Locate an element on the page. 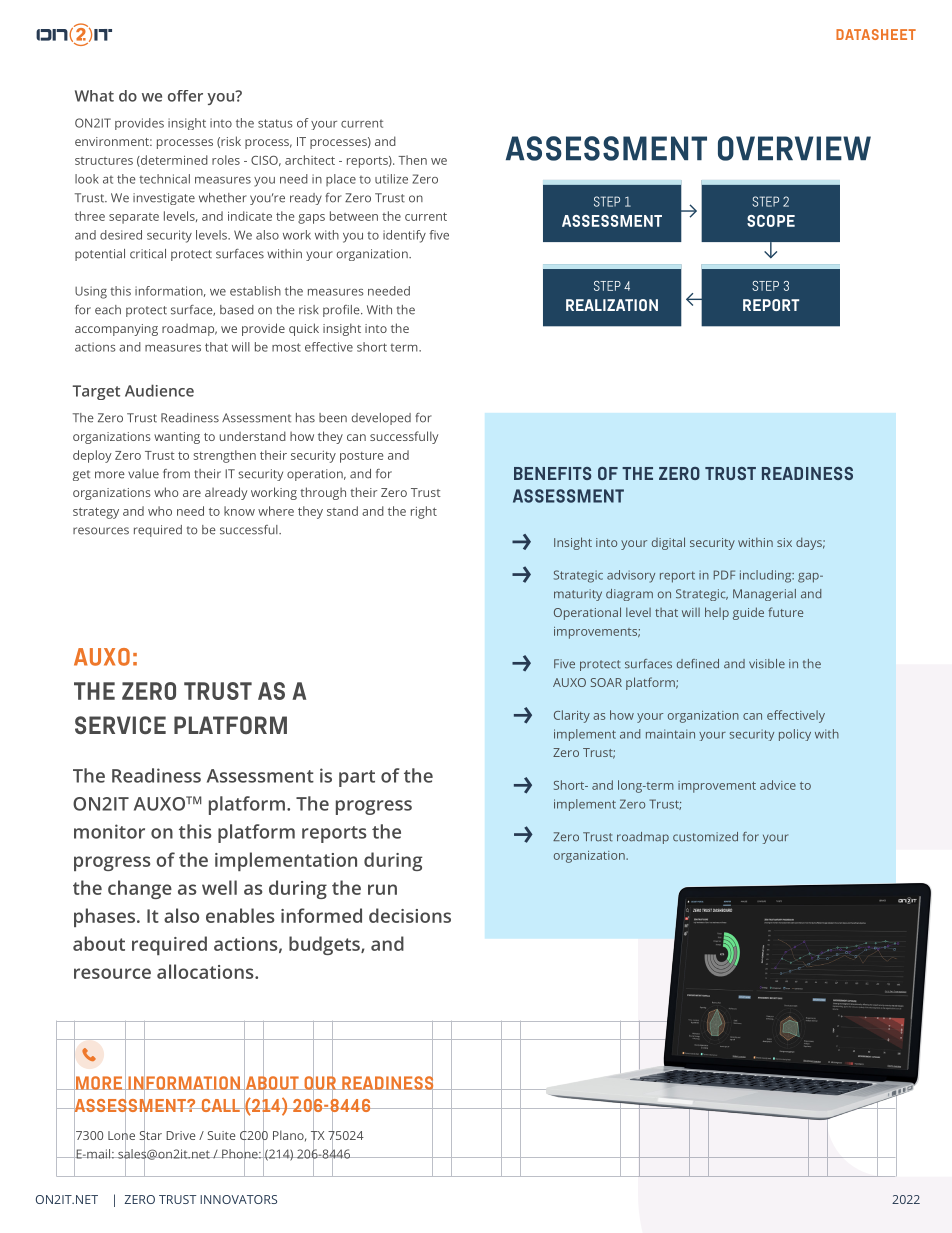 The width and height of the document is (952, 1233). Drive is located at coordinates (181, 1135).
